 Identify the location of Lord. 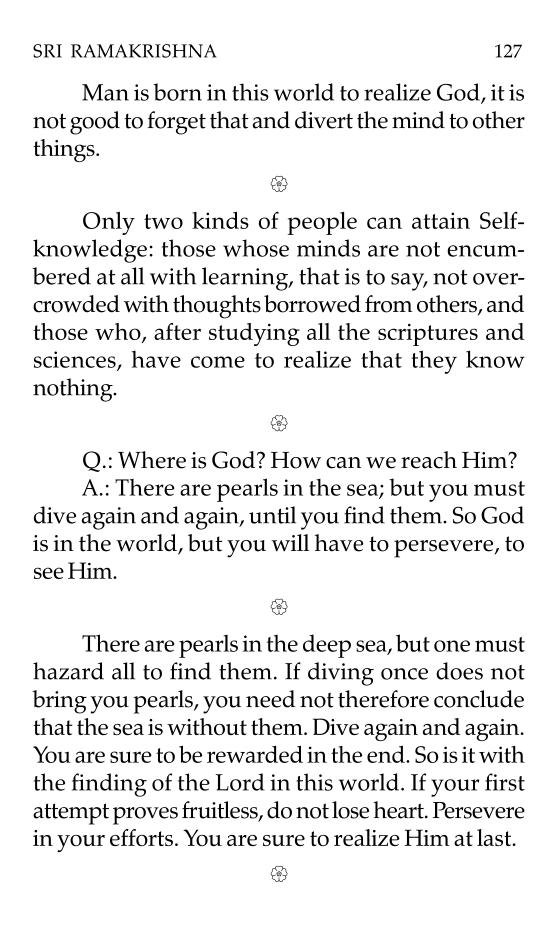
(240, 782).
